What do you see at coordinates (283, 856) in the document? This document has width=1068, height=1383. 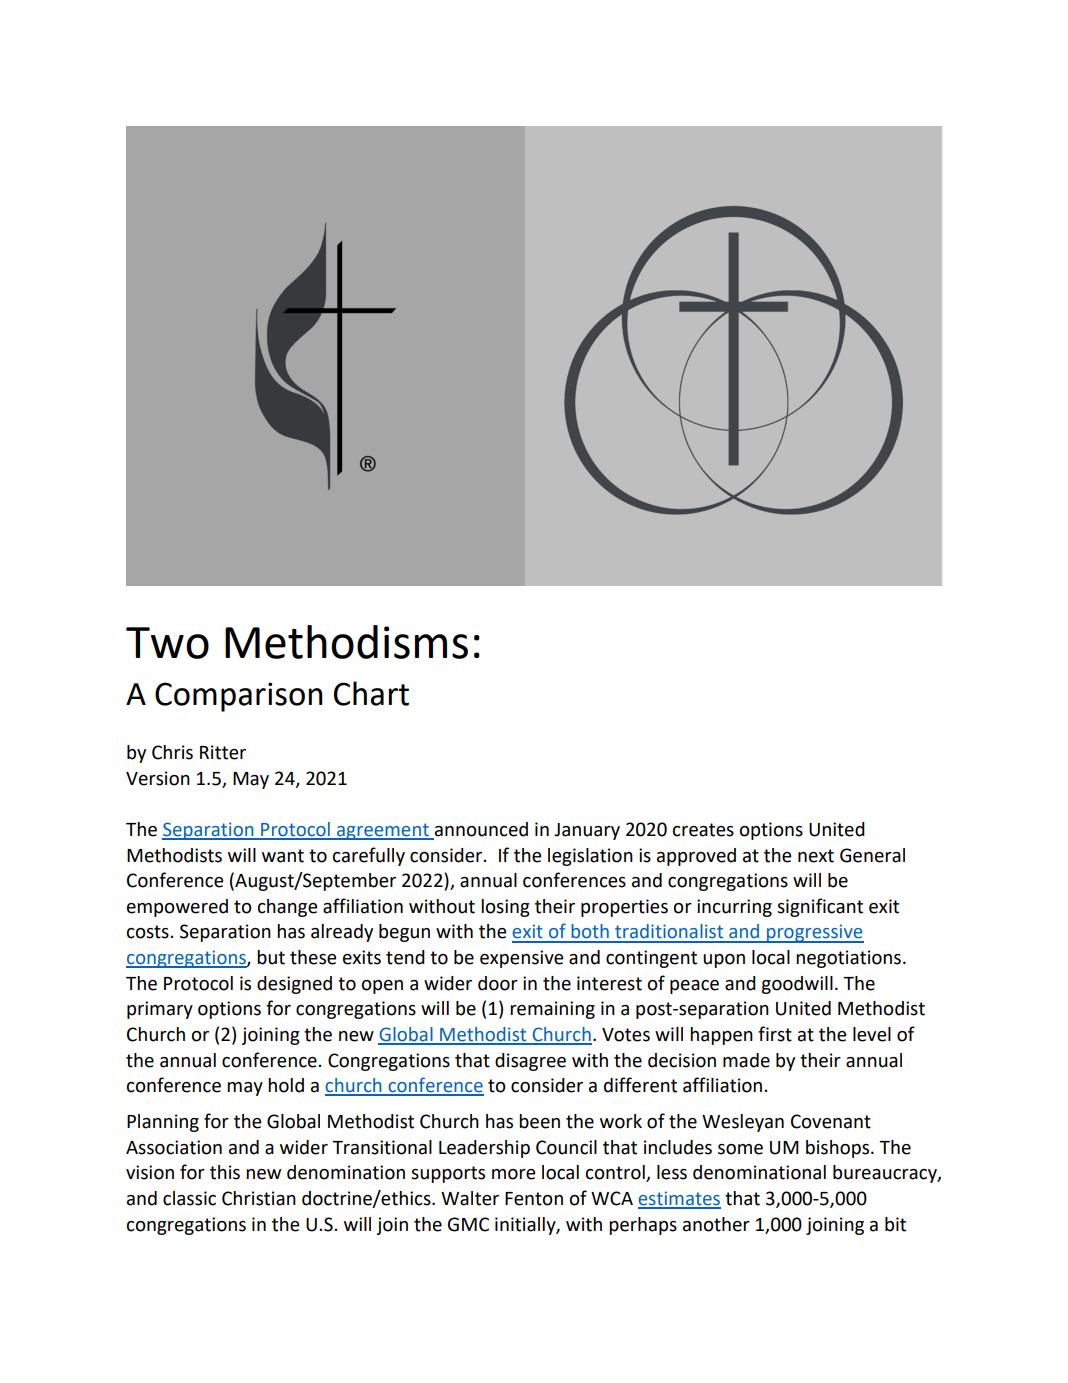 I see `want` at bounding box center [283, 856].
